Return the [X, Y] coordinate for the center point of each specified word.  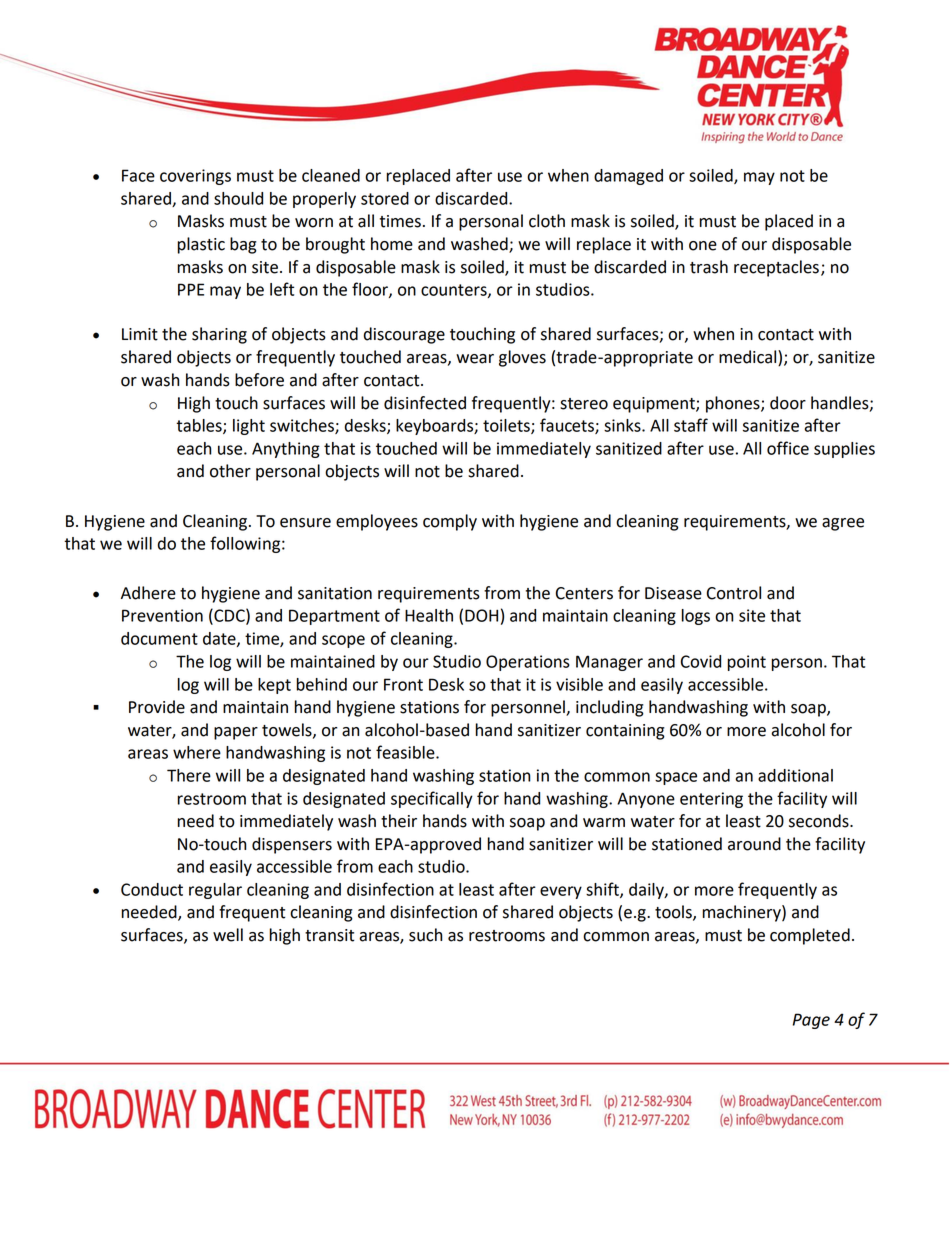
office [788, 448]
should [238, 198]
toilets [507, 426]
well [228, 935]
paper [236, 733]
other [230, 471]
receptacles [776, 268]
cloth [547, 221]
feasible [406, 752]
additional [795, 775]
